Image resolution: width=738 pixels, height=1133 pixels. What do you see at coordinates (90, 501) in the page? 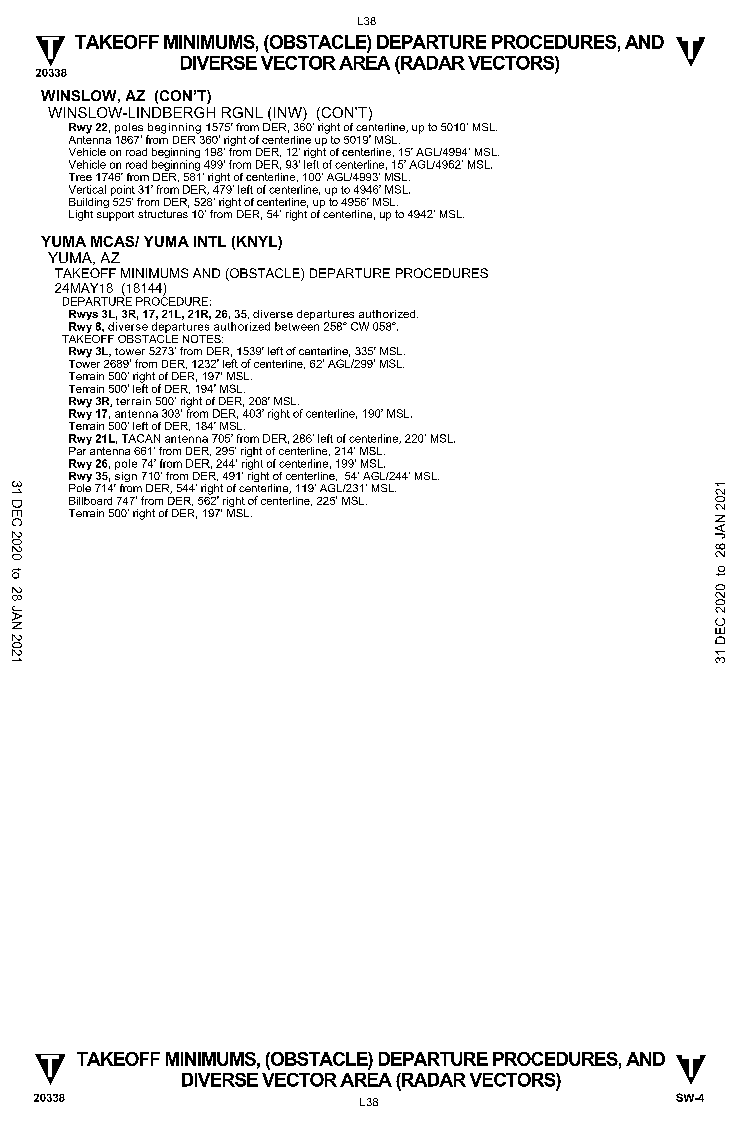
I see `Billboard` at bounding box center [90, 501].
